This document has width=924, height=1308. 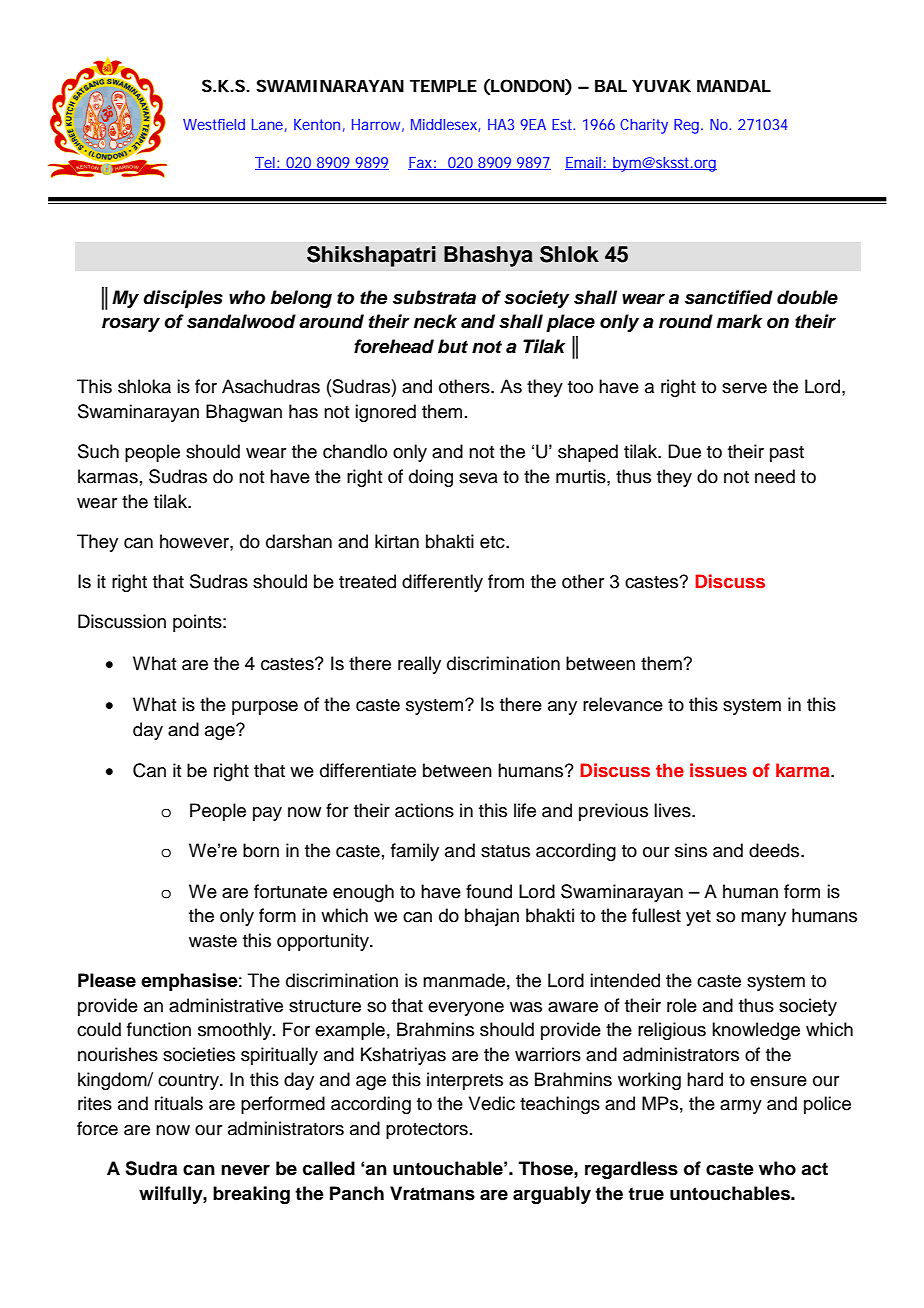 I want to click on Middlesex, so click(x=444, y=124).
